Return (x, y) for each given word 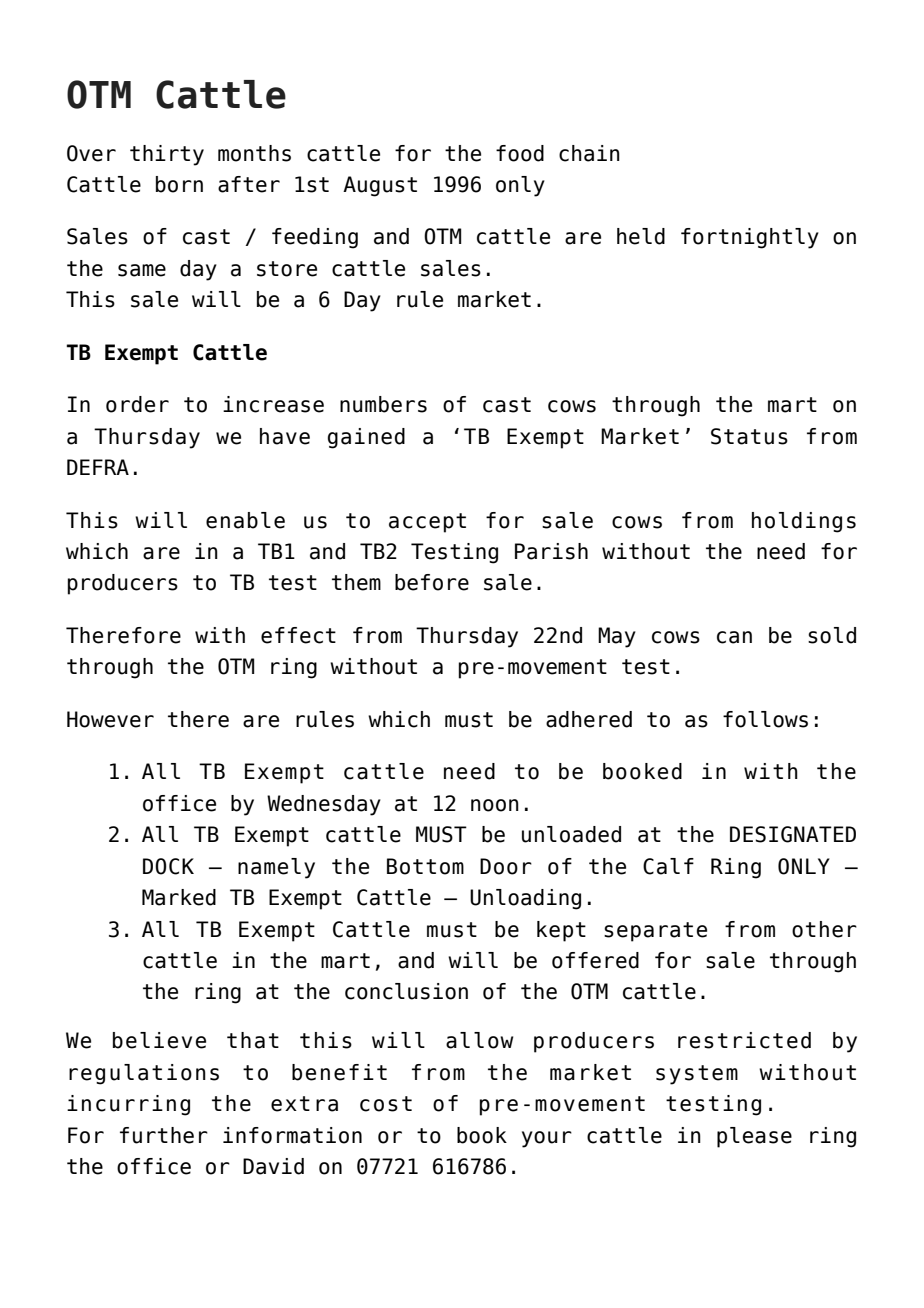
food (520, 153)
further (164, 1135)
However (110, 719)
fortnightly (750, 238)
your (547, 1139)
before (432, 582)
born (179, 184)
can (734, 637)
